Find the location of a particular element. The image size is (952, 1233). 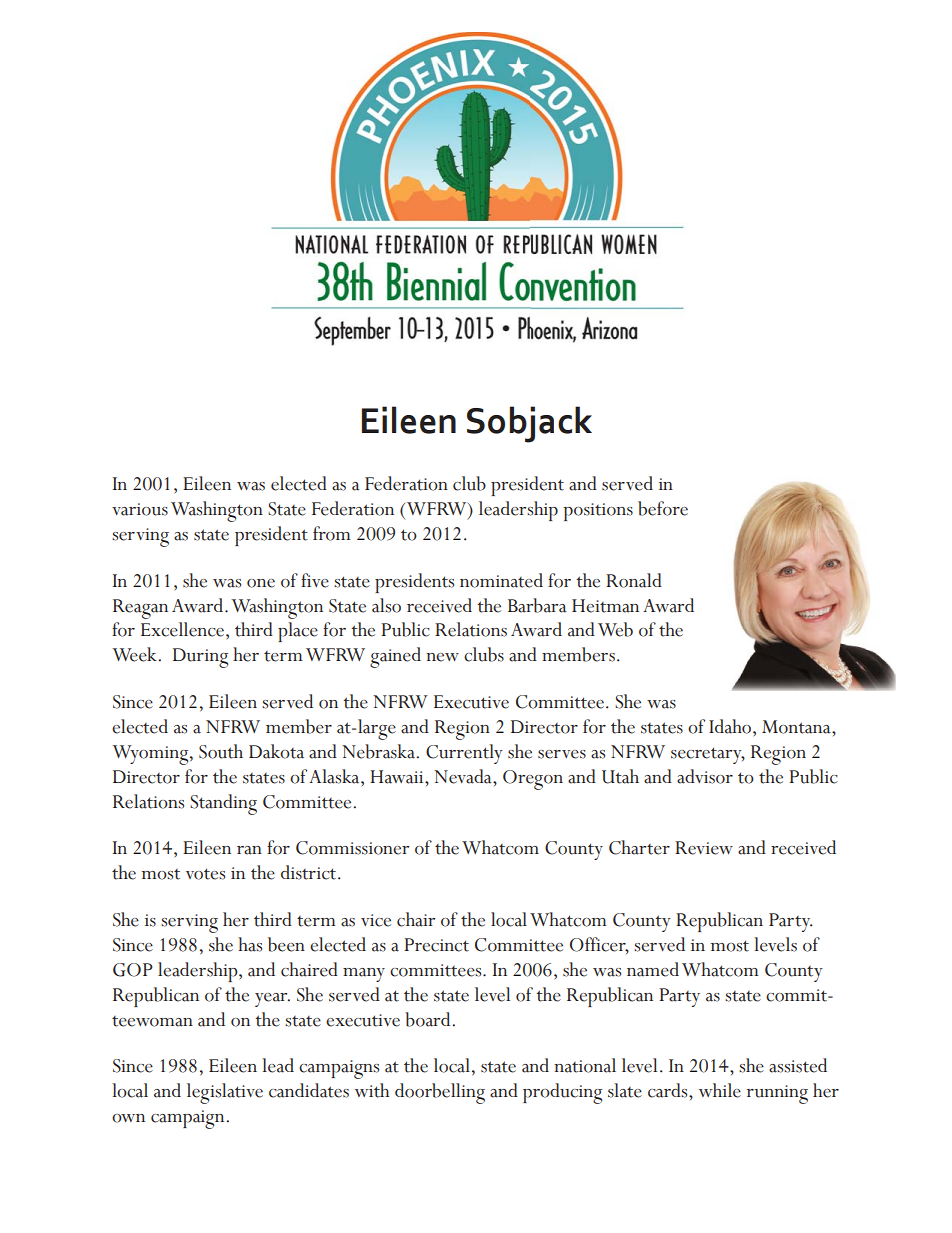

Currently is located at coordinates (464, 754).
